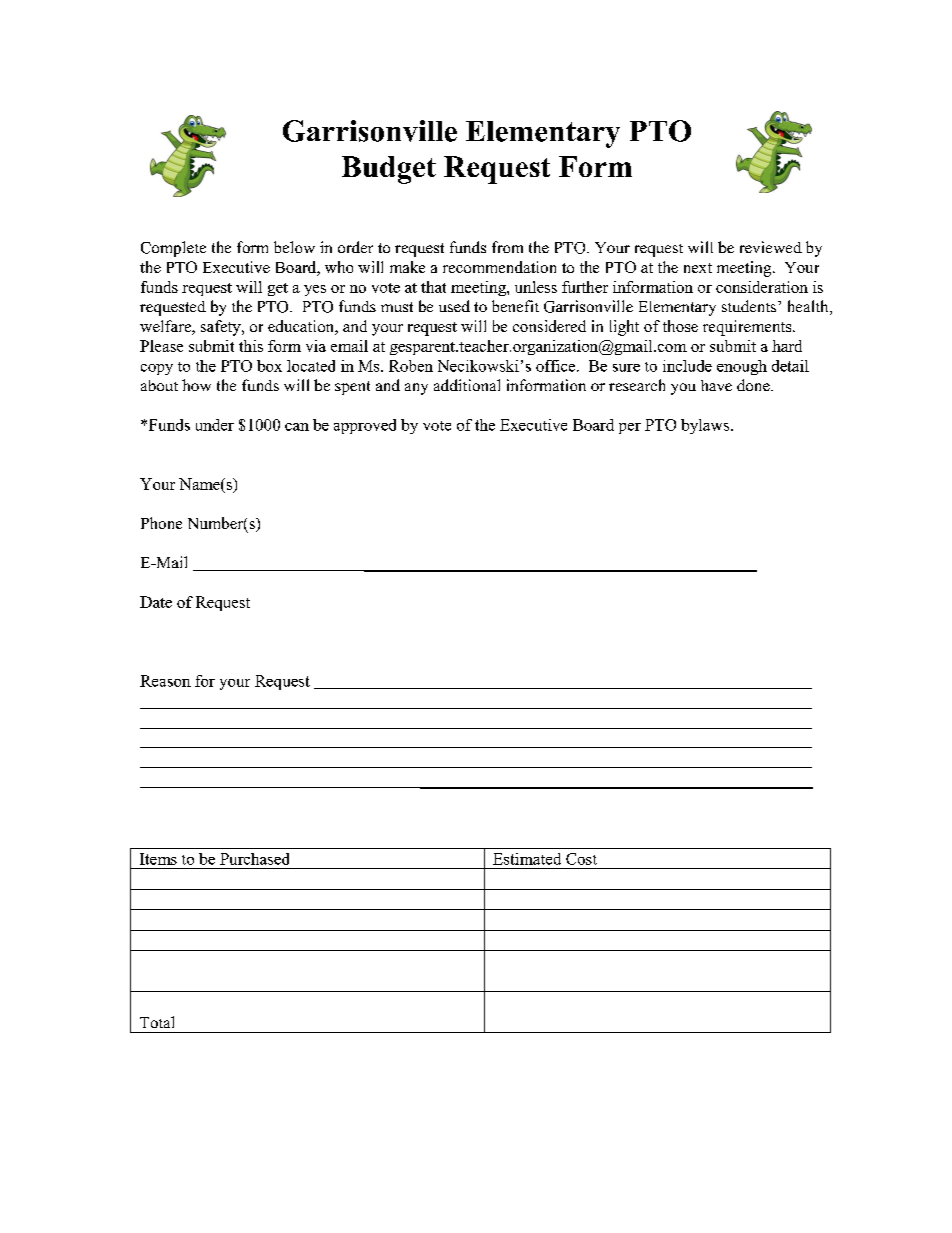  I want to click on reviewed, so click(771, 247).
